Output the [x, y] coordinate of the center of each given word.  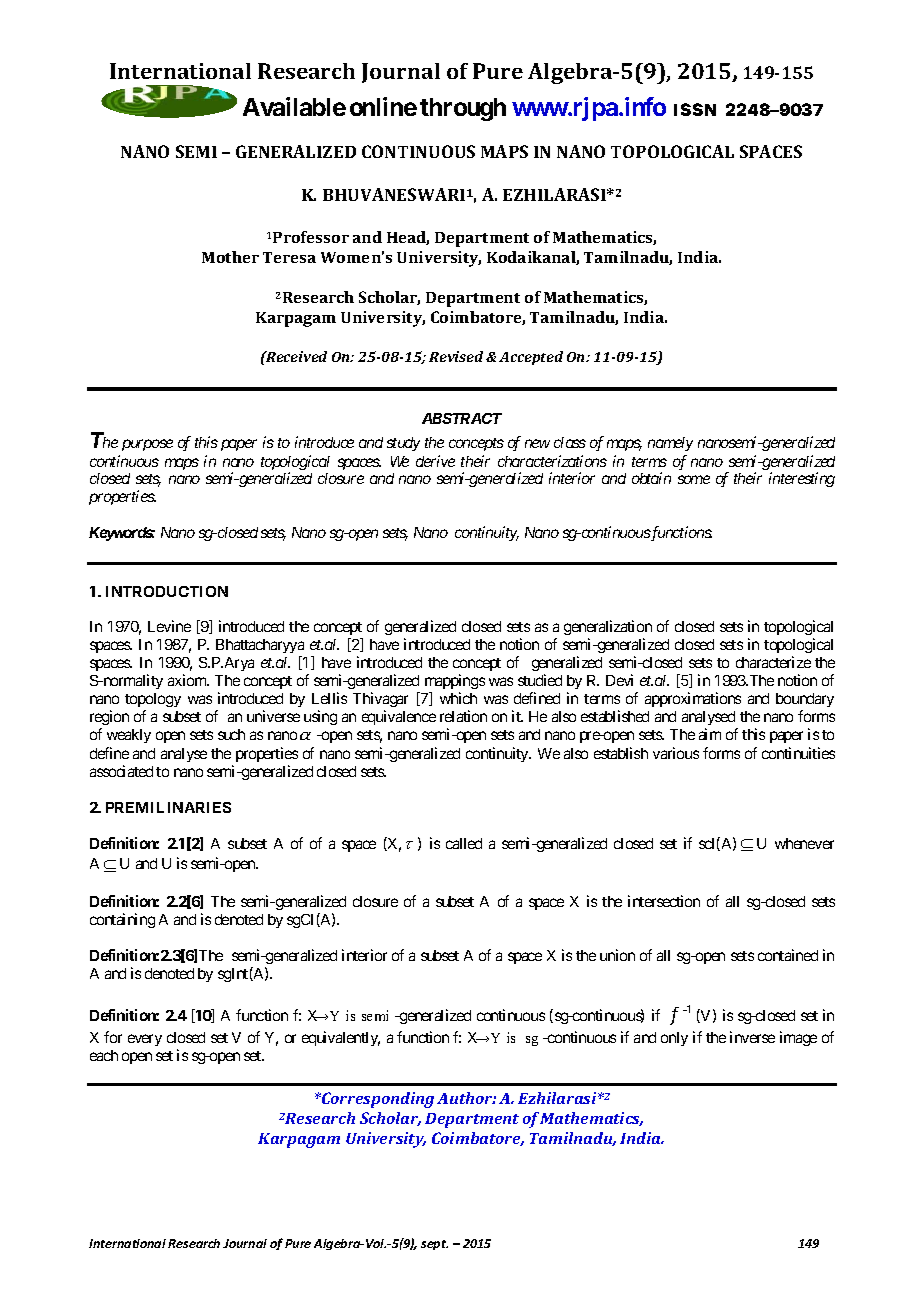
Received [295, 356]
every [145, 1040]
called [464, 843]
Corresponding [377, 1100]
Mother [230, 257]
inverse [752, 1037]
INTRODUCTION [167, 591]
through [463, 109]
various [676, 753]
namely [670, 444]
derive [435, 461]
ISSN [695, 109]
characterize [773, 662]
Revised [456, 356]
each [104, 1055]
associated [121, 771]
